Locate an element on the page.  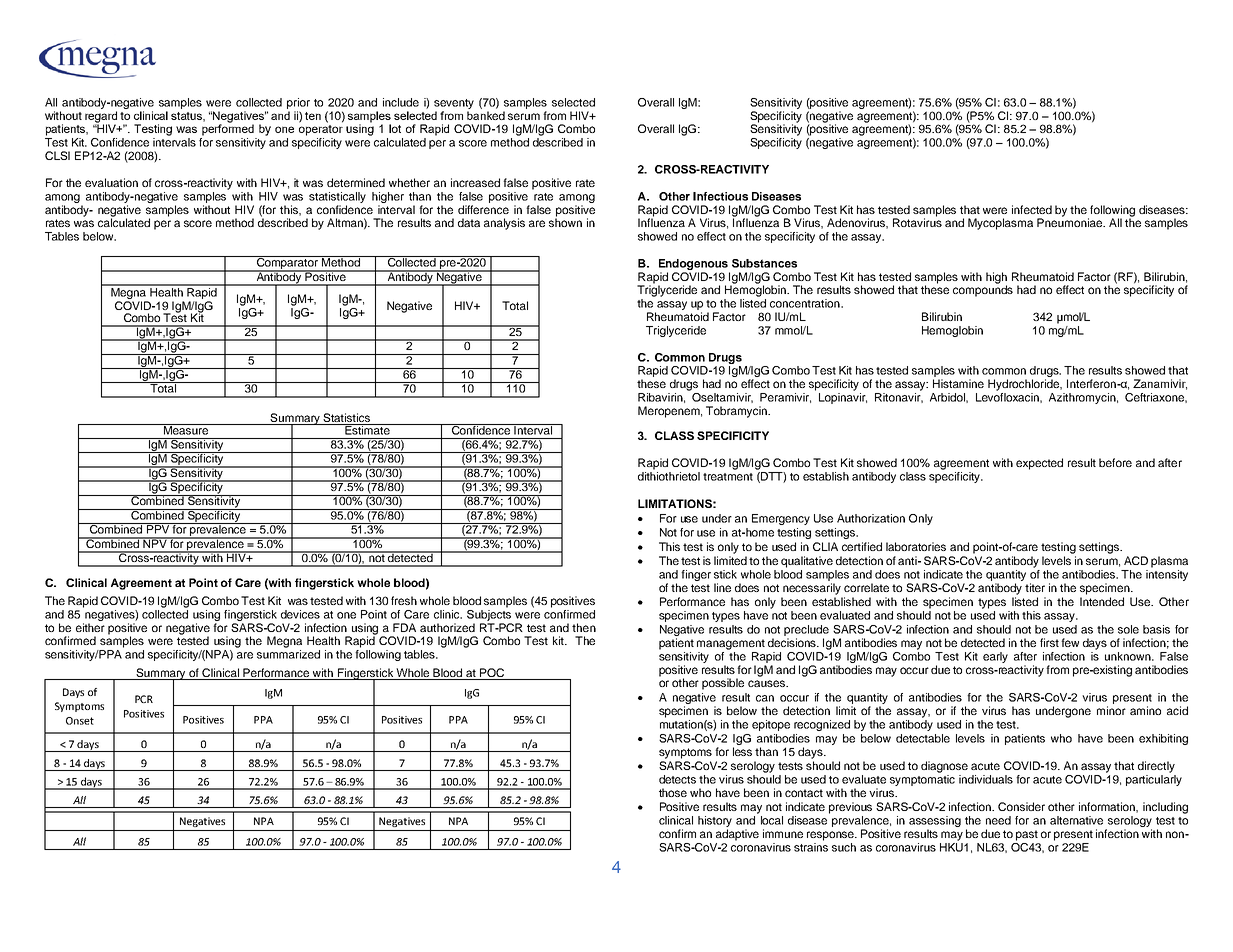
performed is located at coordinates (228, 129).
